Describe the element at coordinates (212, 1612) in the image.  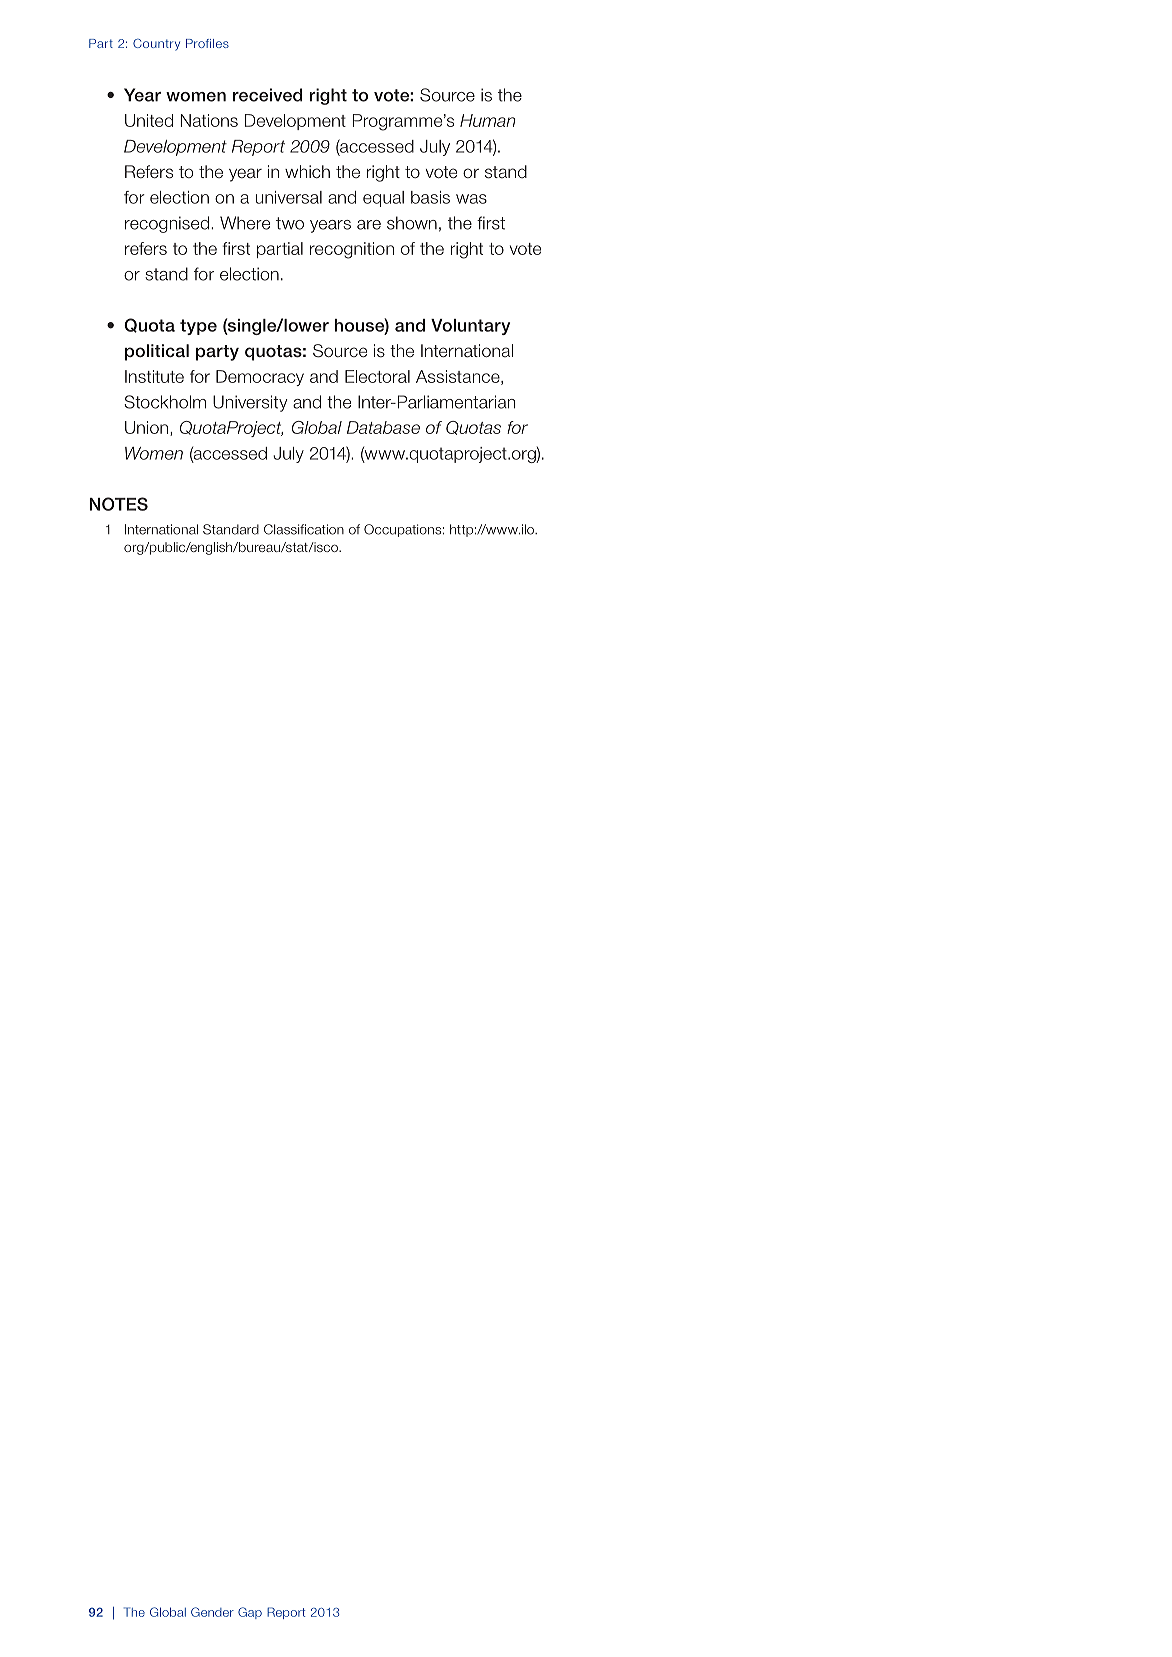
I see `Gender` at that location.
